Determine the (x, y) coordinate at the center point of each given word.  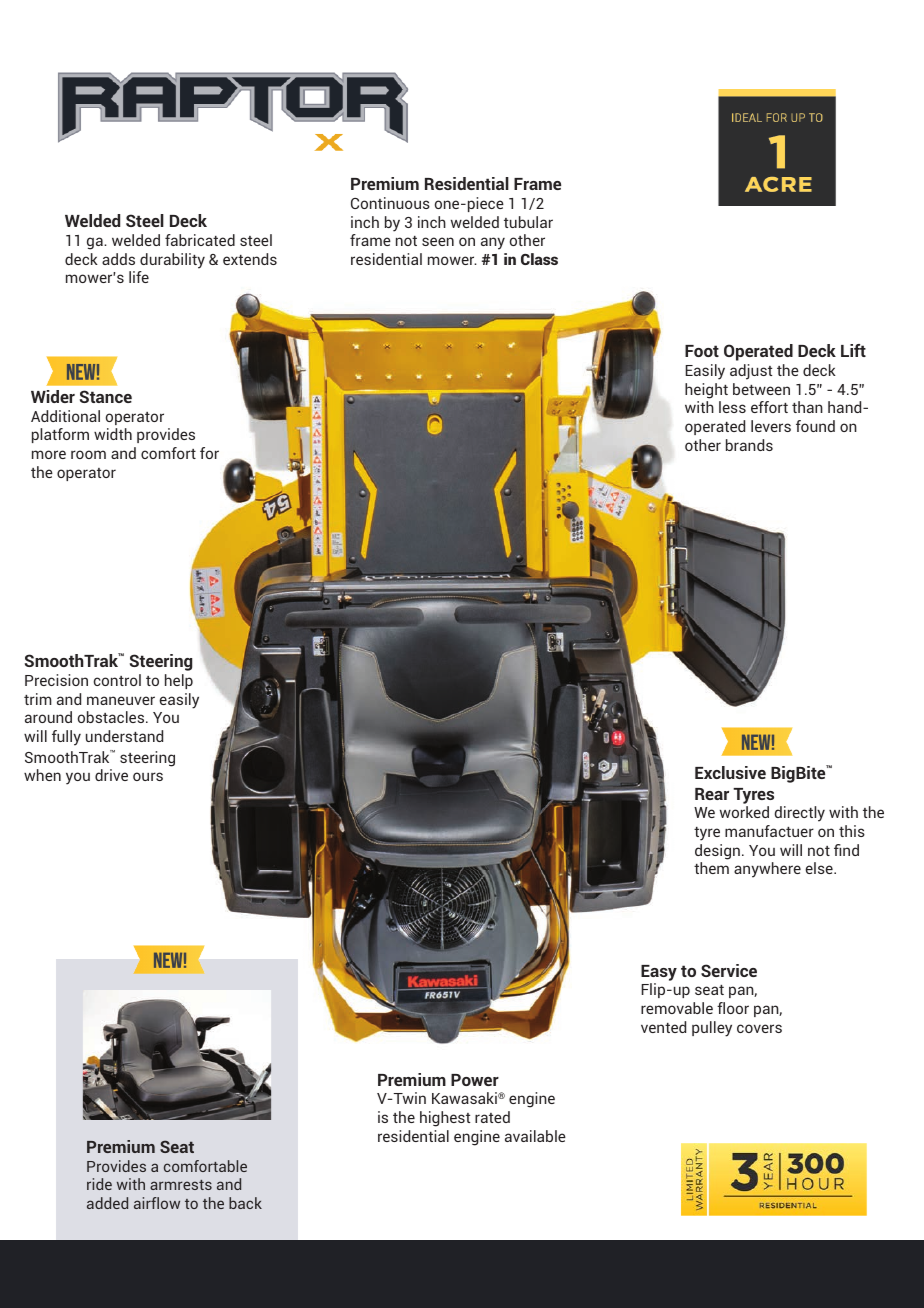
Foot (702, 351)
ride (99, 1184)
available (535, 1136)
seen (438, 241)
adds (118, 259)
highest (445, 1119)
